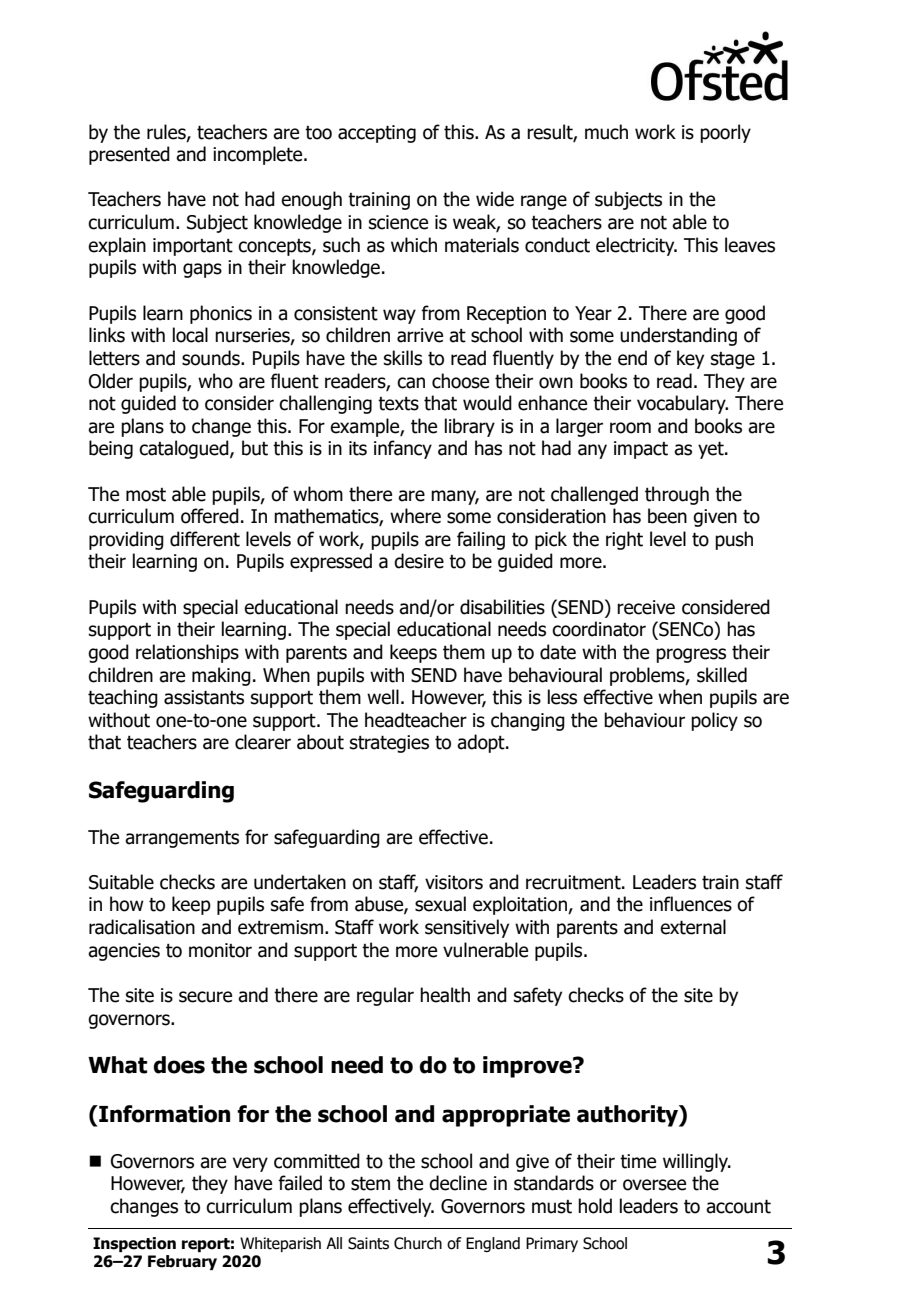 The width and height of the screenshot is (924, 1310). What do you see at coordinates (418, 1243) in the screenshot?
I see `Church` at bounding box center [418, 1243].
